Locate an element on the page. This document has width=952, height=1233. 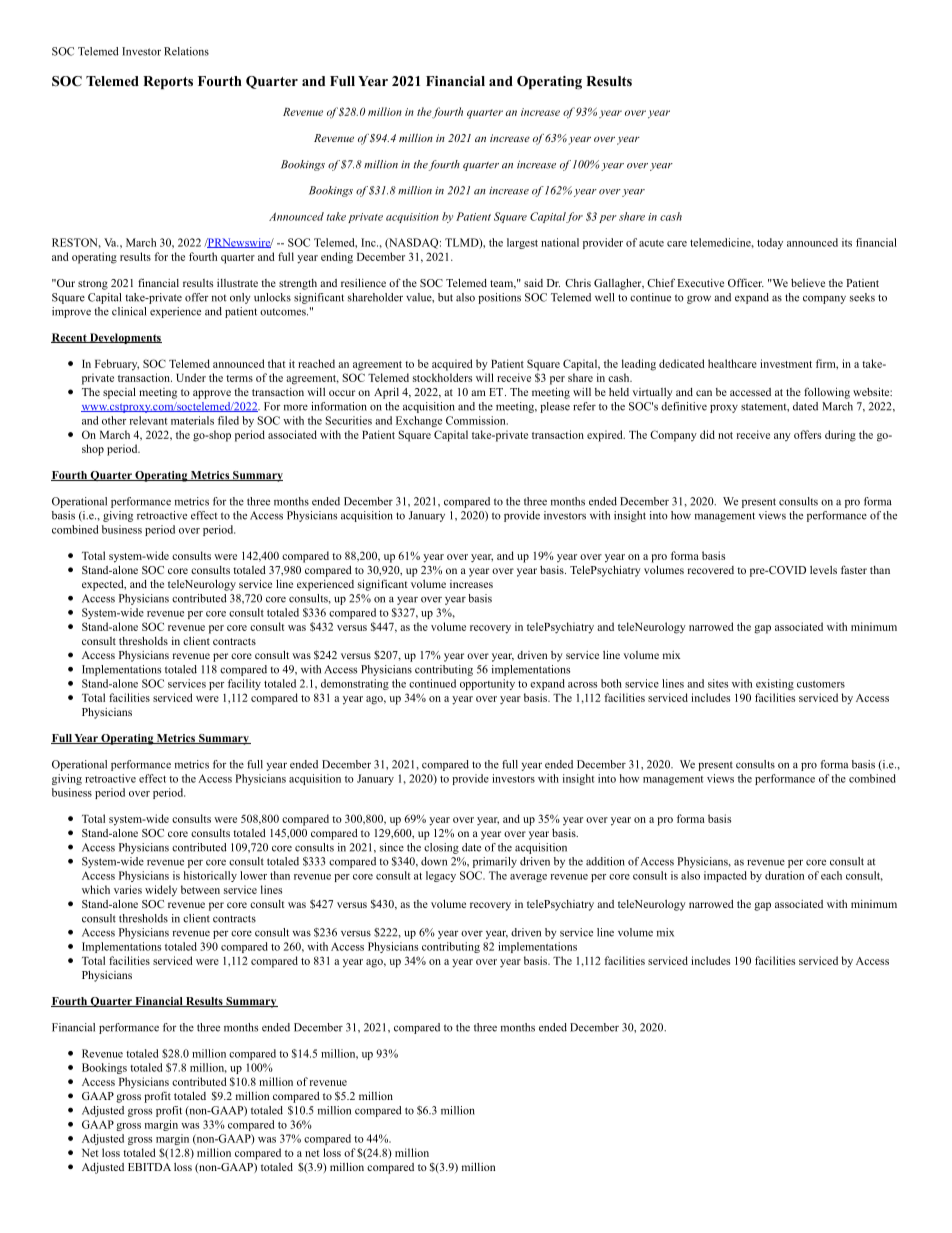
levels is located at coordinates (823, 570).
